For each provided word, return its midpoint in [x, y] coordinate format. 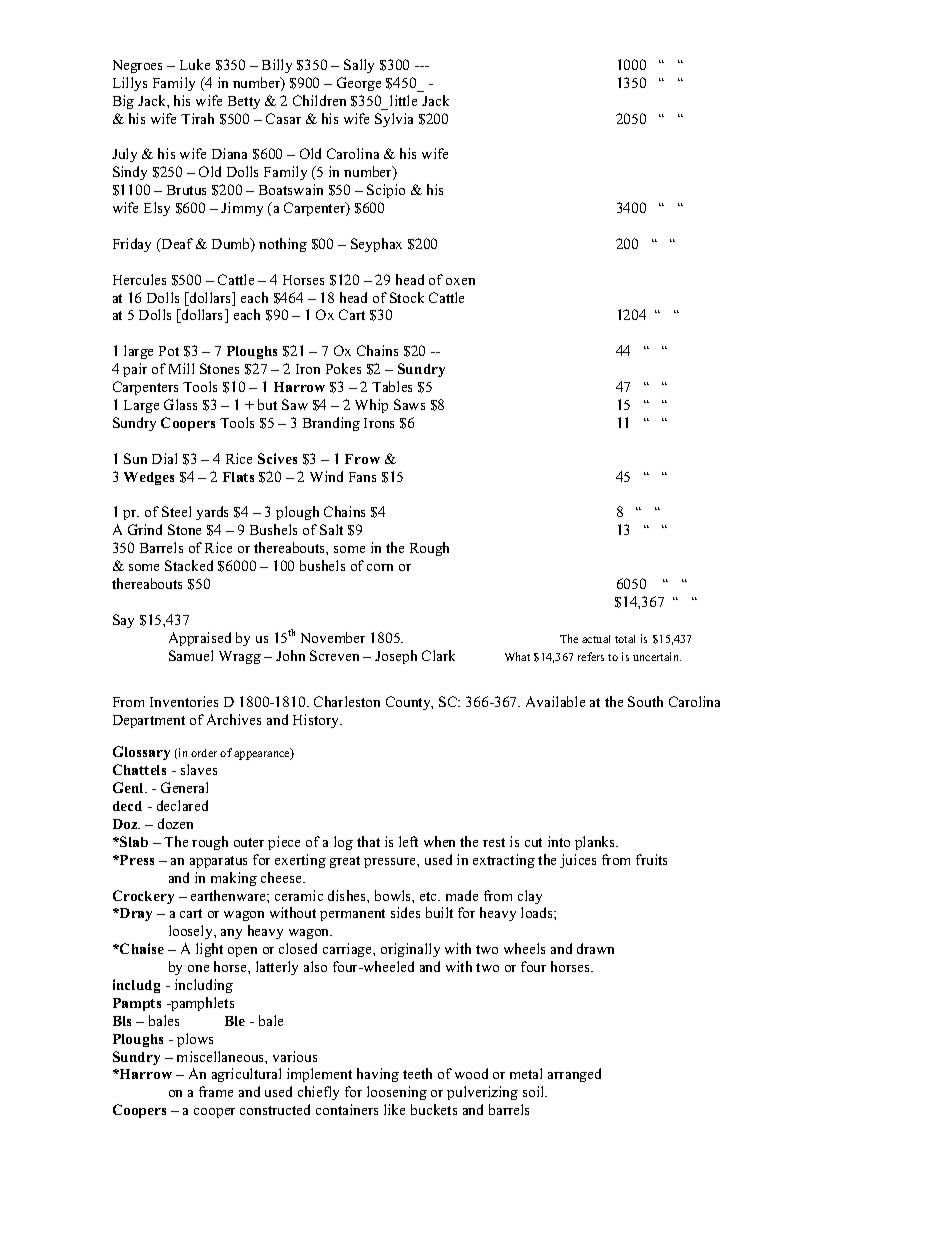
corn [380, 567]
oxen [460, 281]
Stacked [189, 565]
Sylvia [394, 120]
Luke [195, 64]
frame [216, 1091]
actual [596, 639]
